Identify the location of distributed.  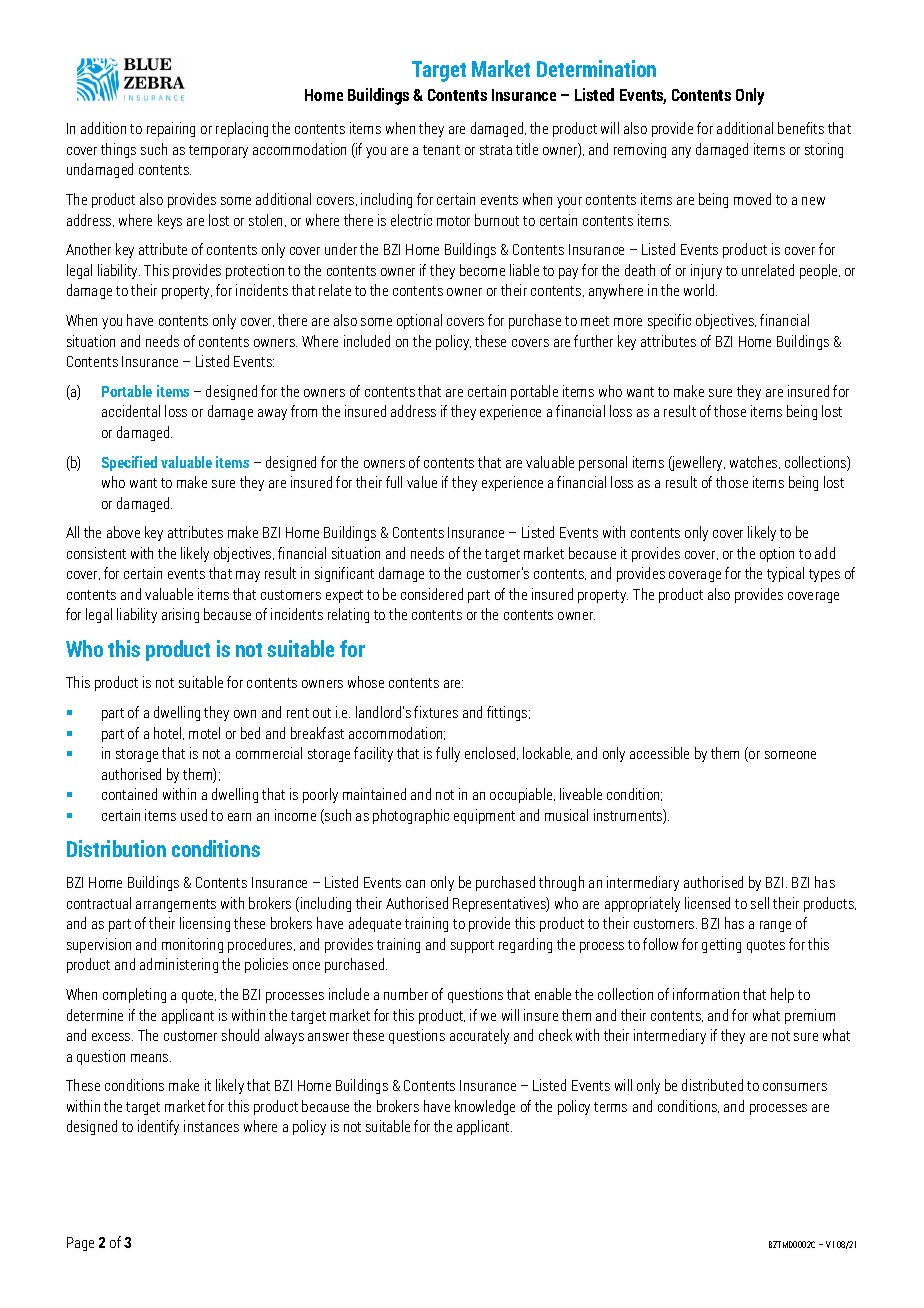
(712, 1085).
